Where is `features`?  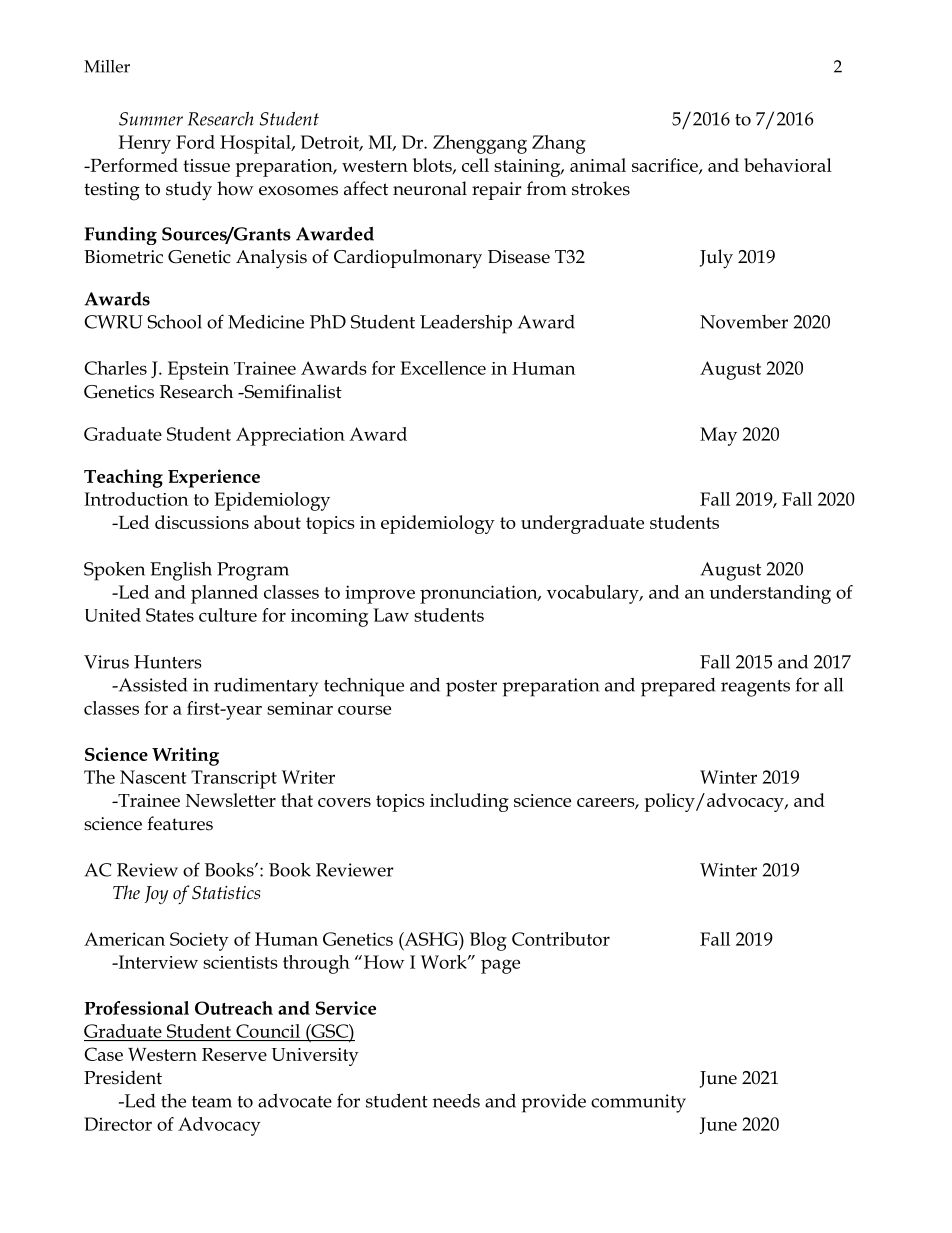 features is located at coordinates (180, 823).
